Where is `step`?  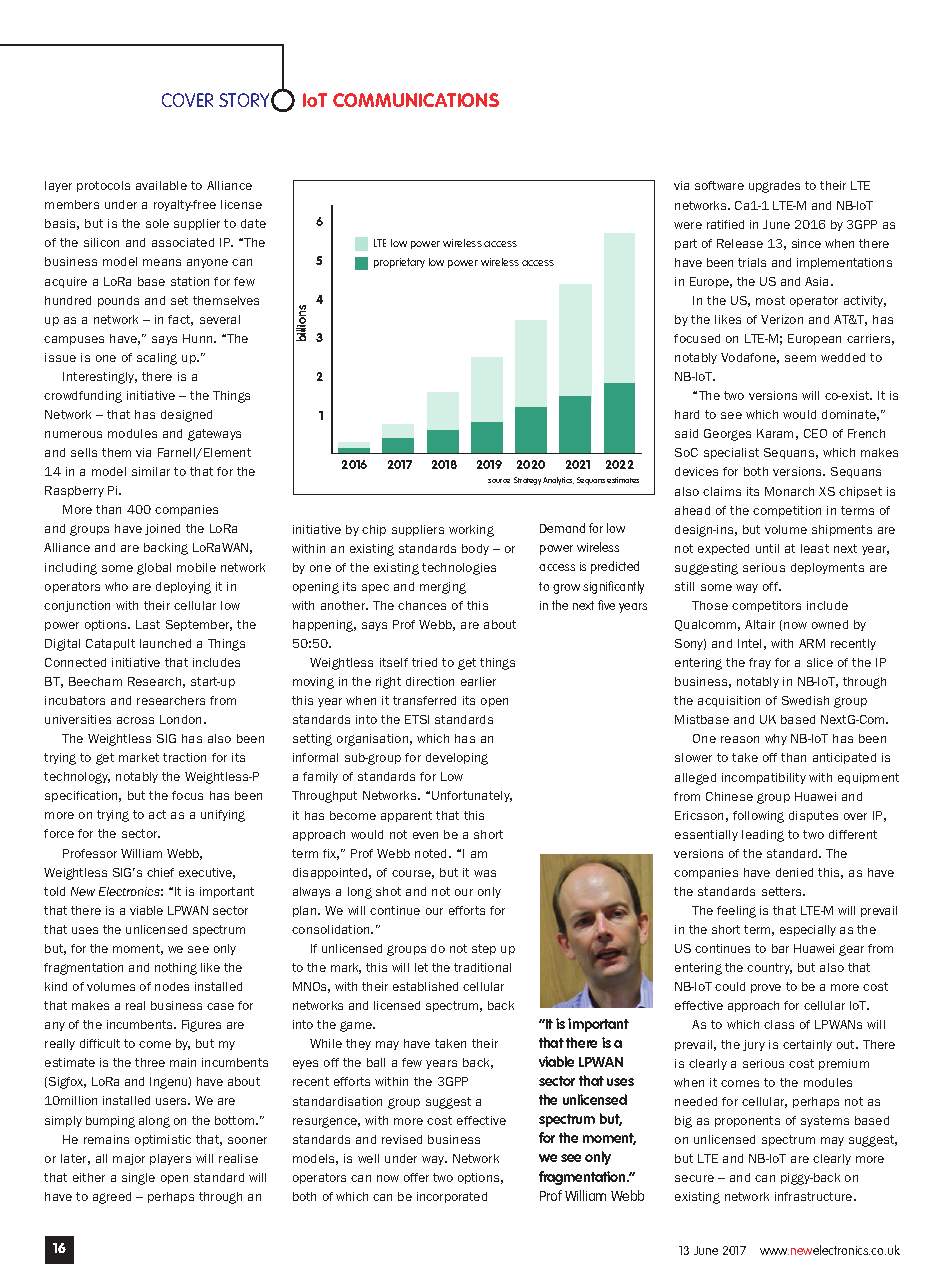 step is located at coordinates (484, 949).
